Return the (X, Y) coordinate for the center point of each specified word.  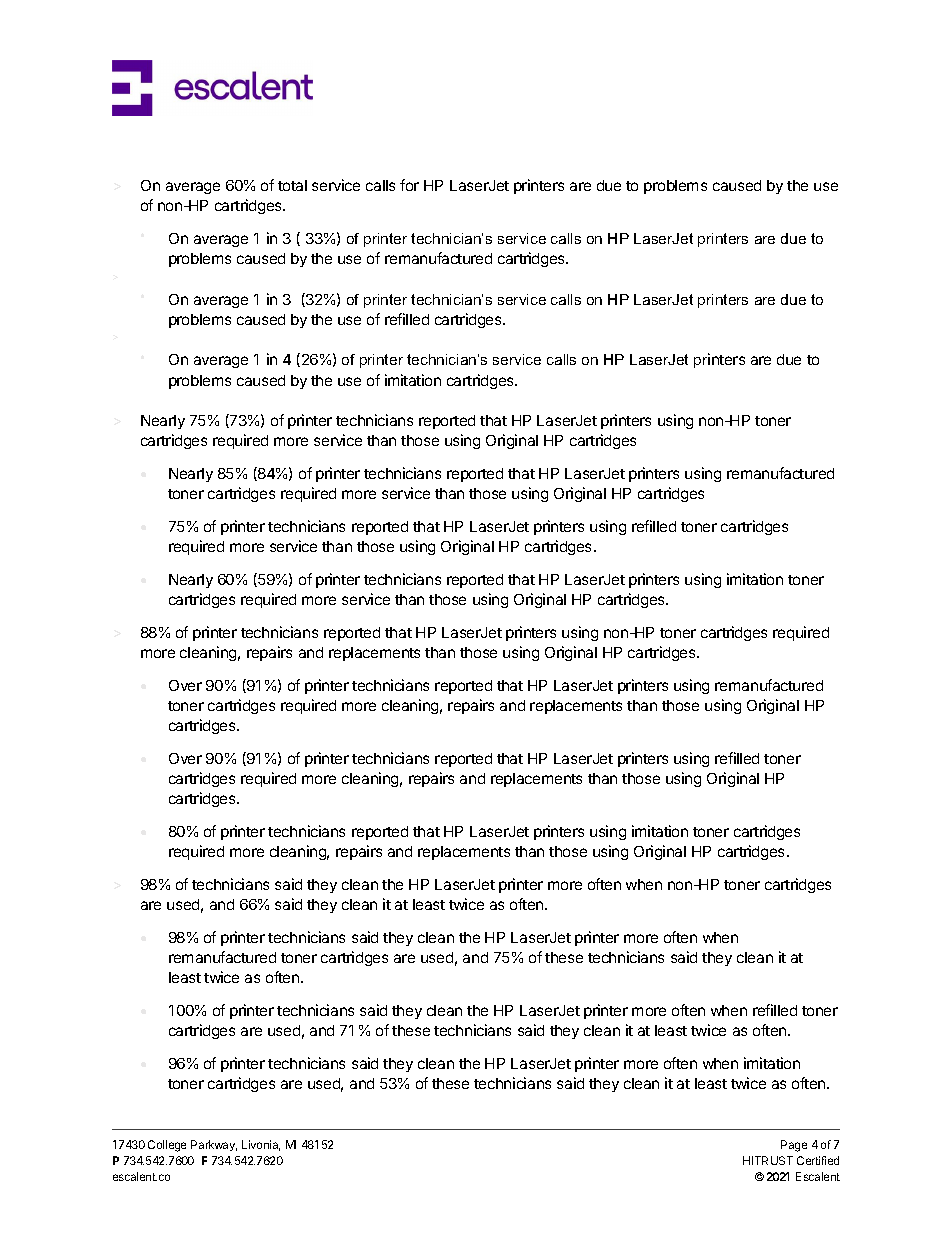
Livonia (261, 1145)
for (409, 185)
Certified (818, 1160)
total (292, 185)
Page (794, 1146)
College (167, 1146)
